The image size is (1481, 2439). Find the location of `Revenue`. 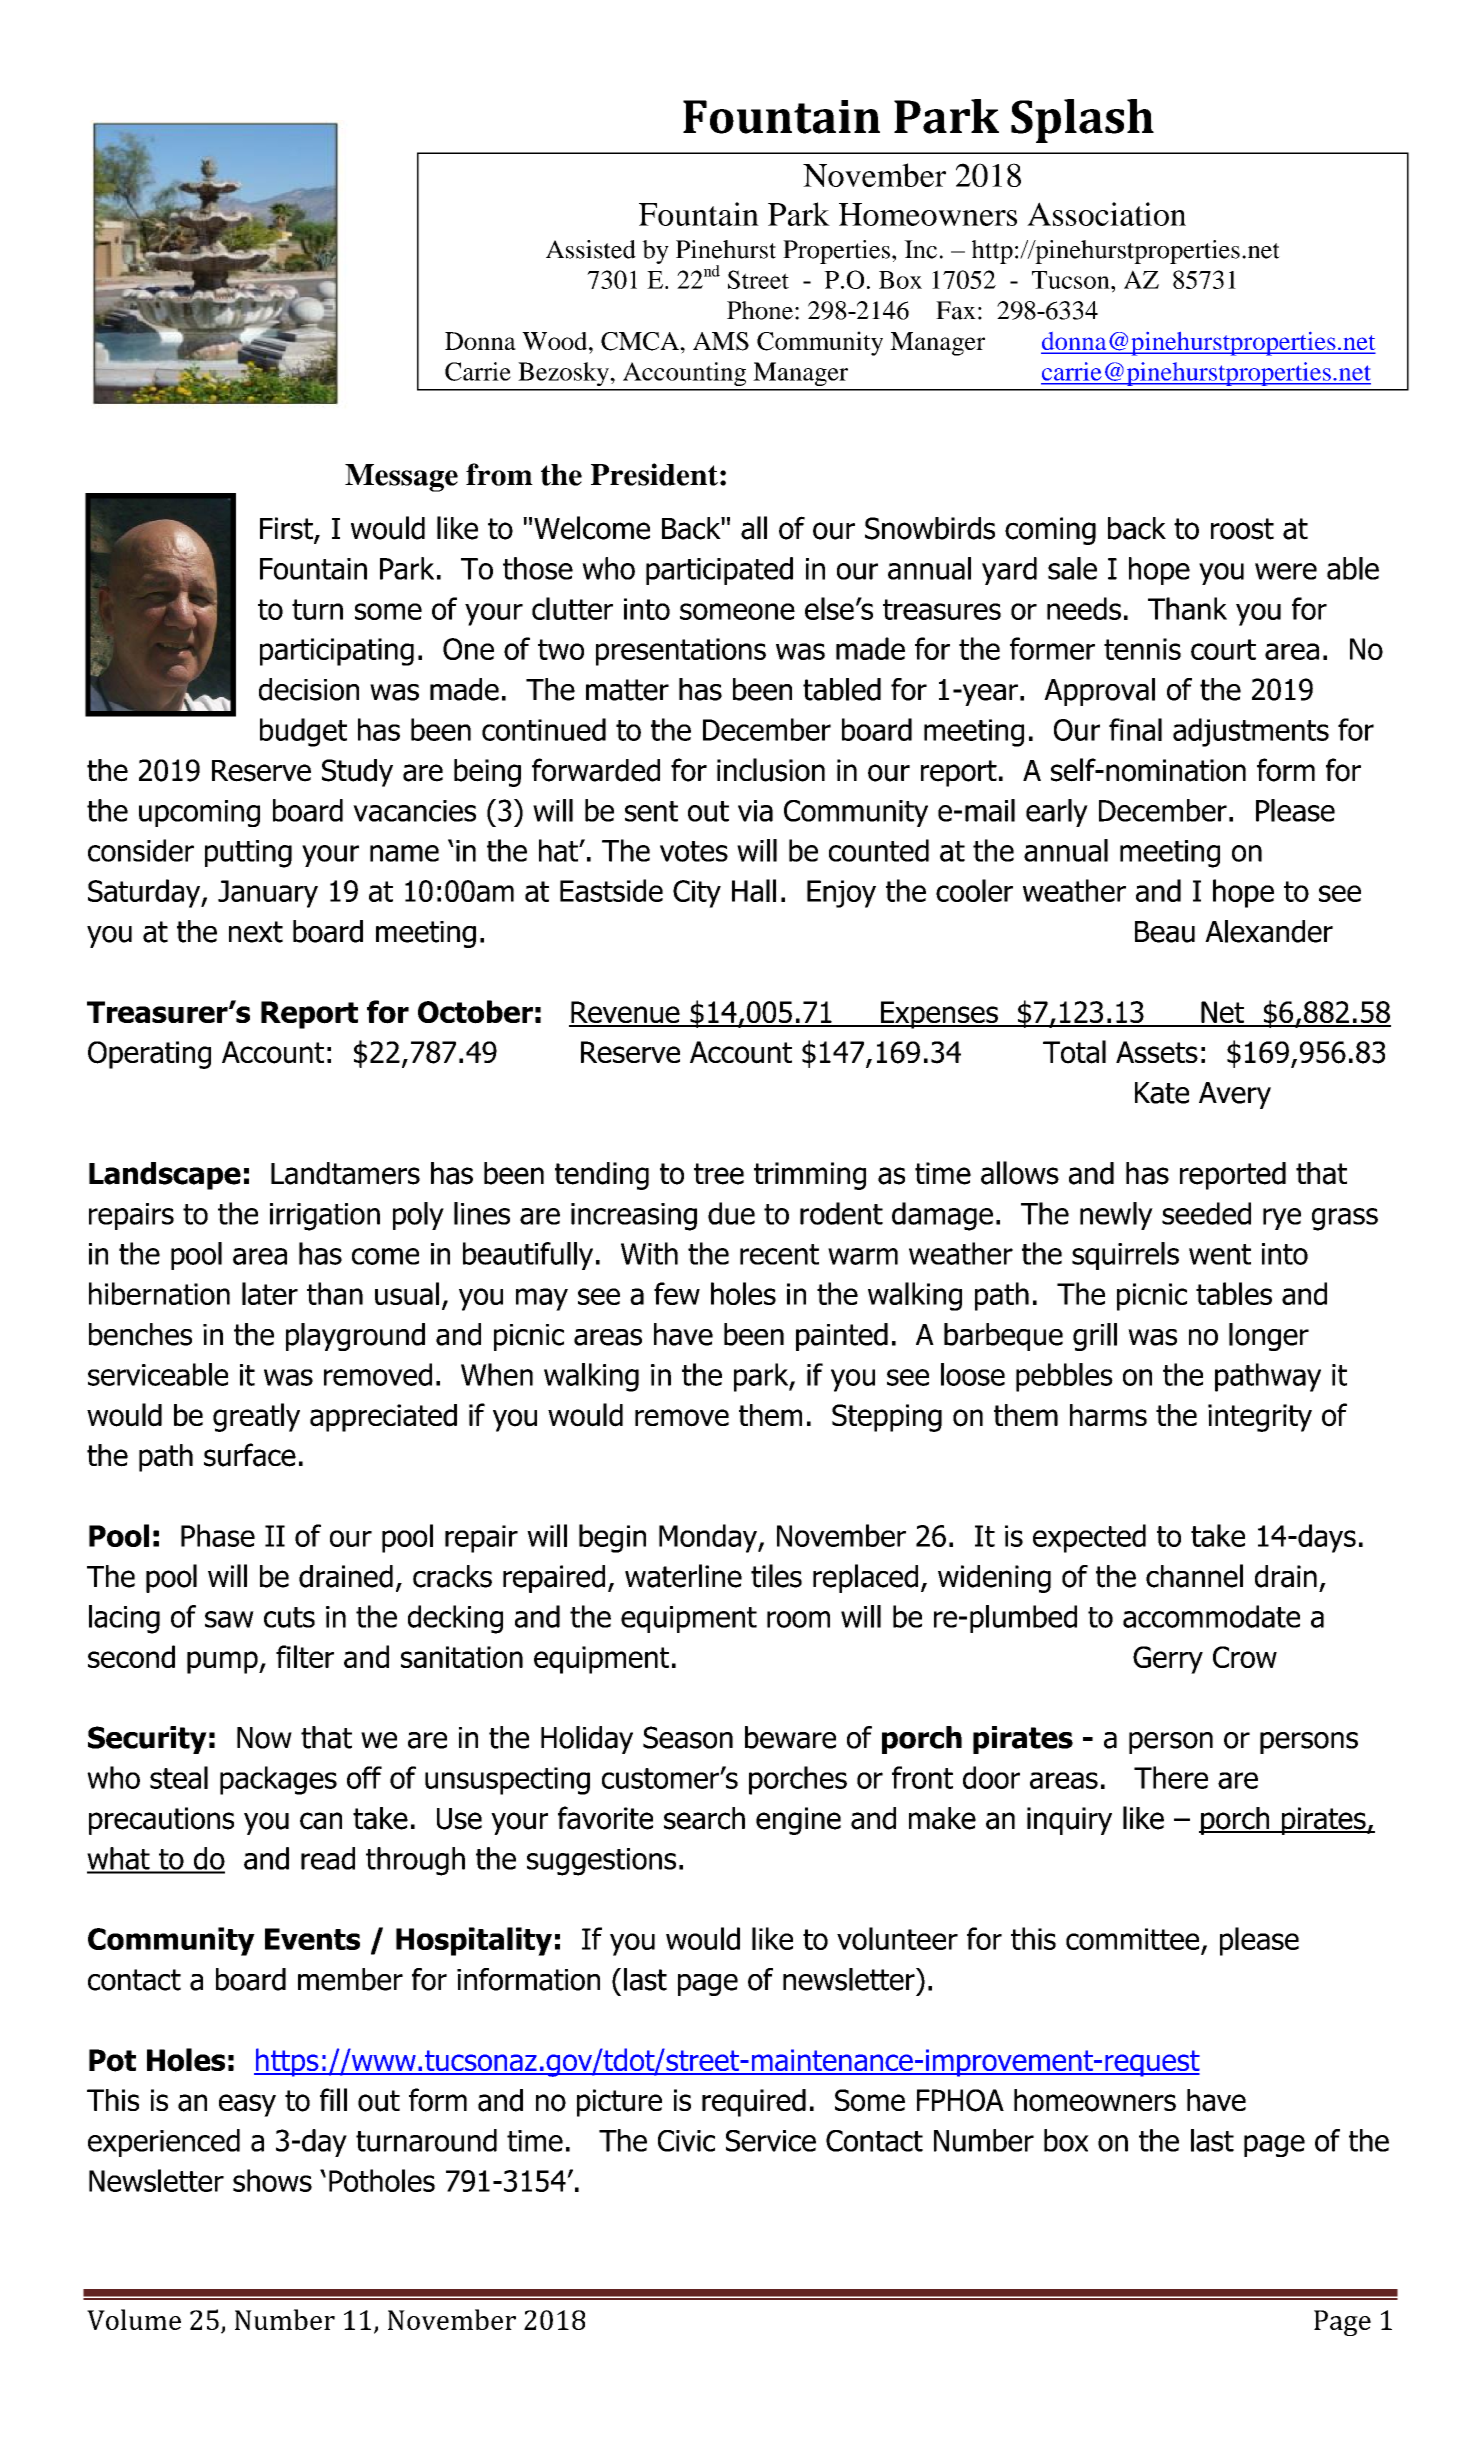

Revenue is located at coordinates (625, 1013).
